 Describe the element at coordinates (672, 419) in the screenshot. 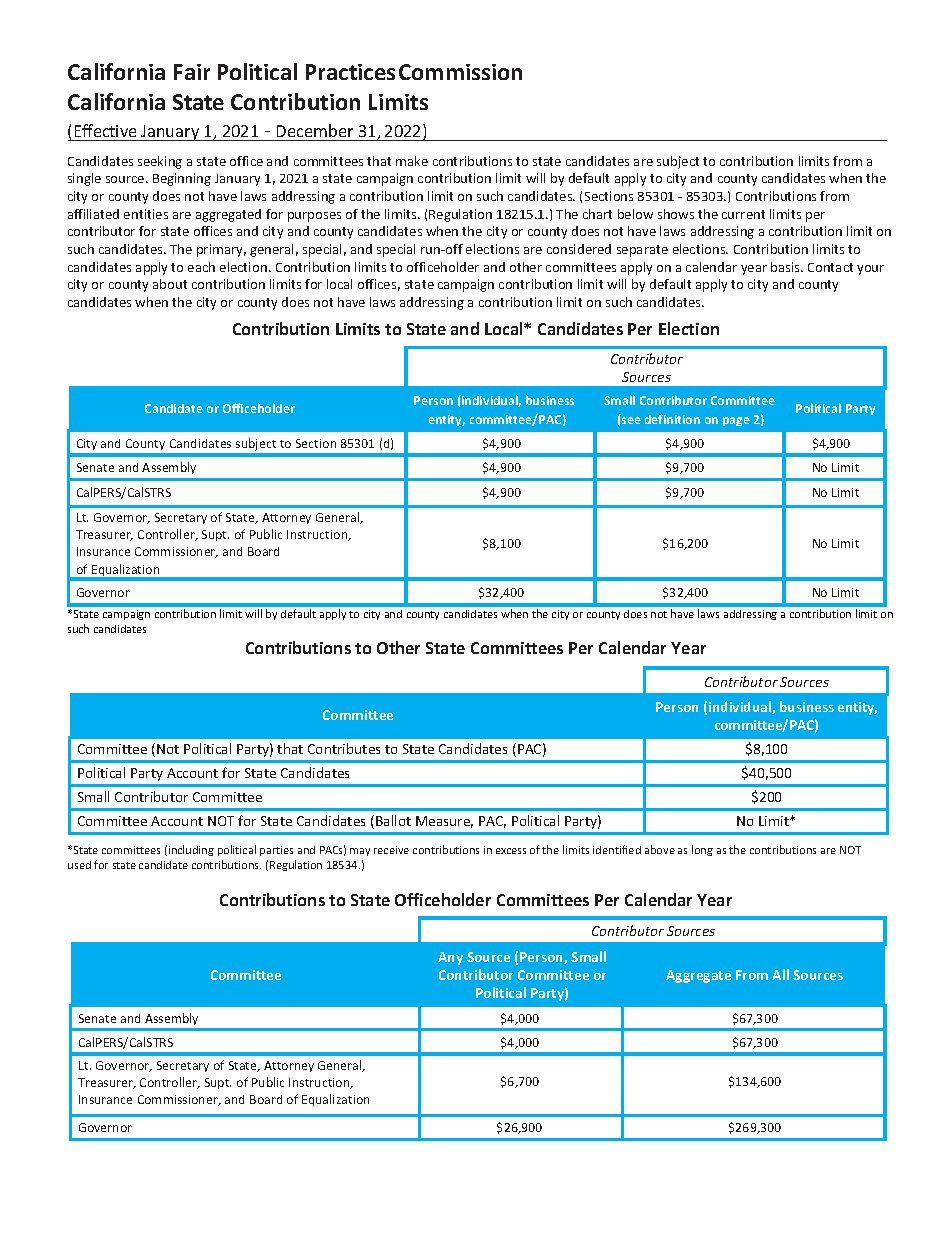

I see `definition` at that location.
